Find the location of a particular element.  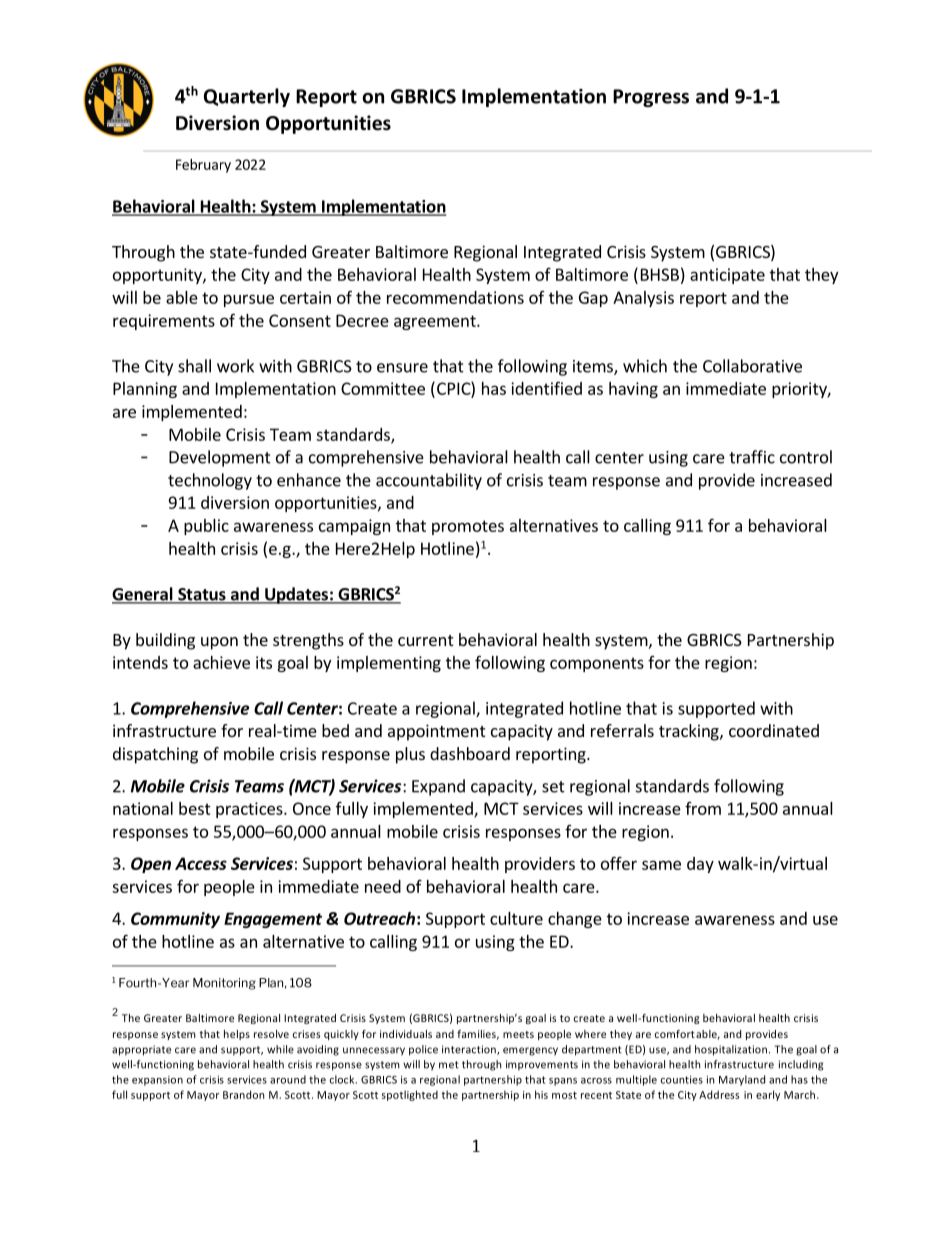

Progress is located at coordinates (651, 98).
